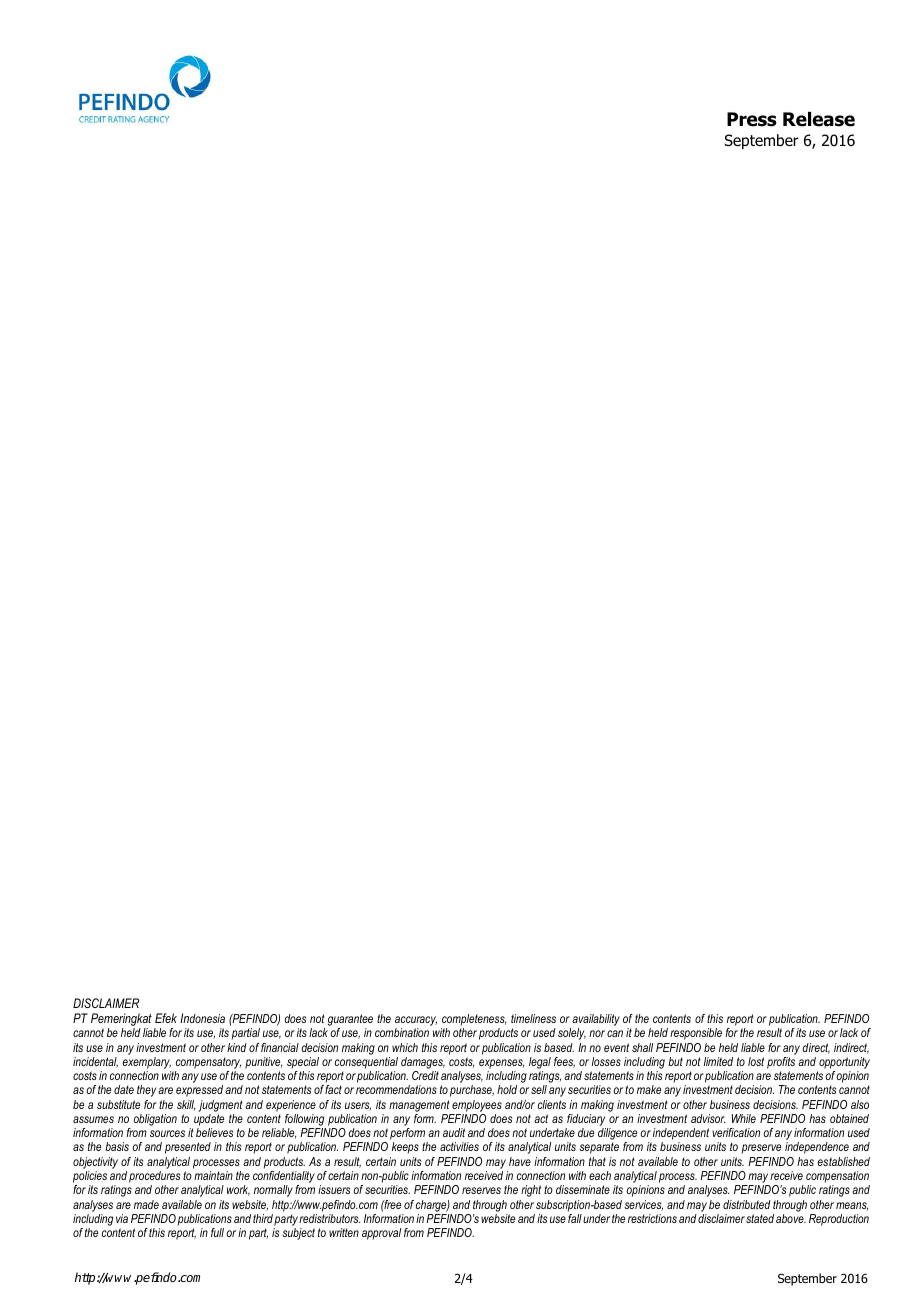  I want to click on made, so click(146, 1204).
